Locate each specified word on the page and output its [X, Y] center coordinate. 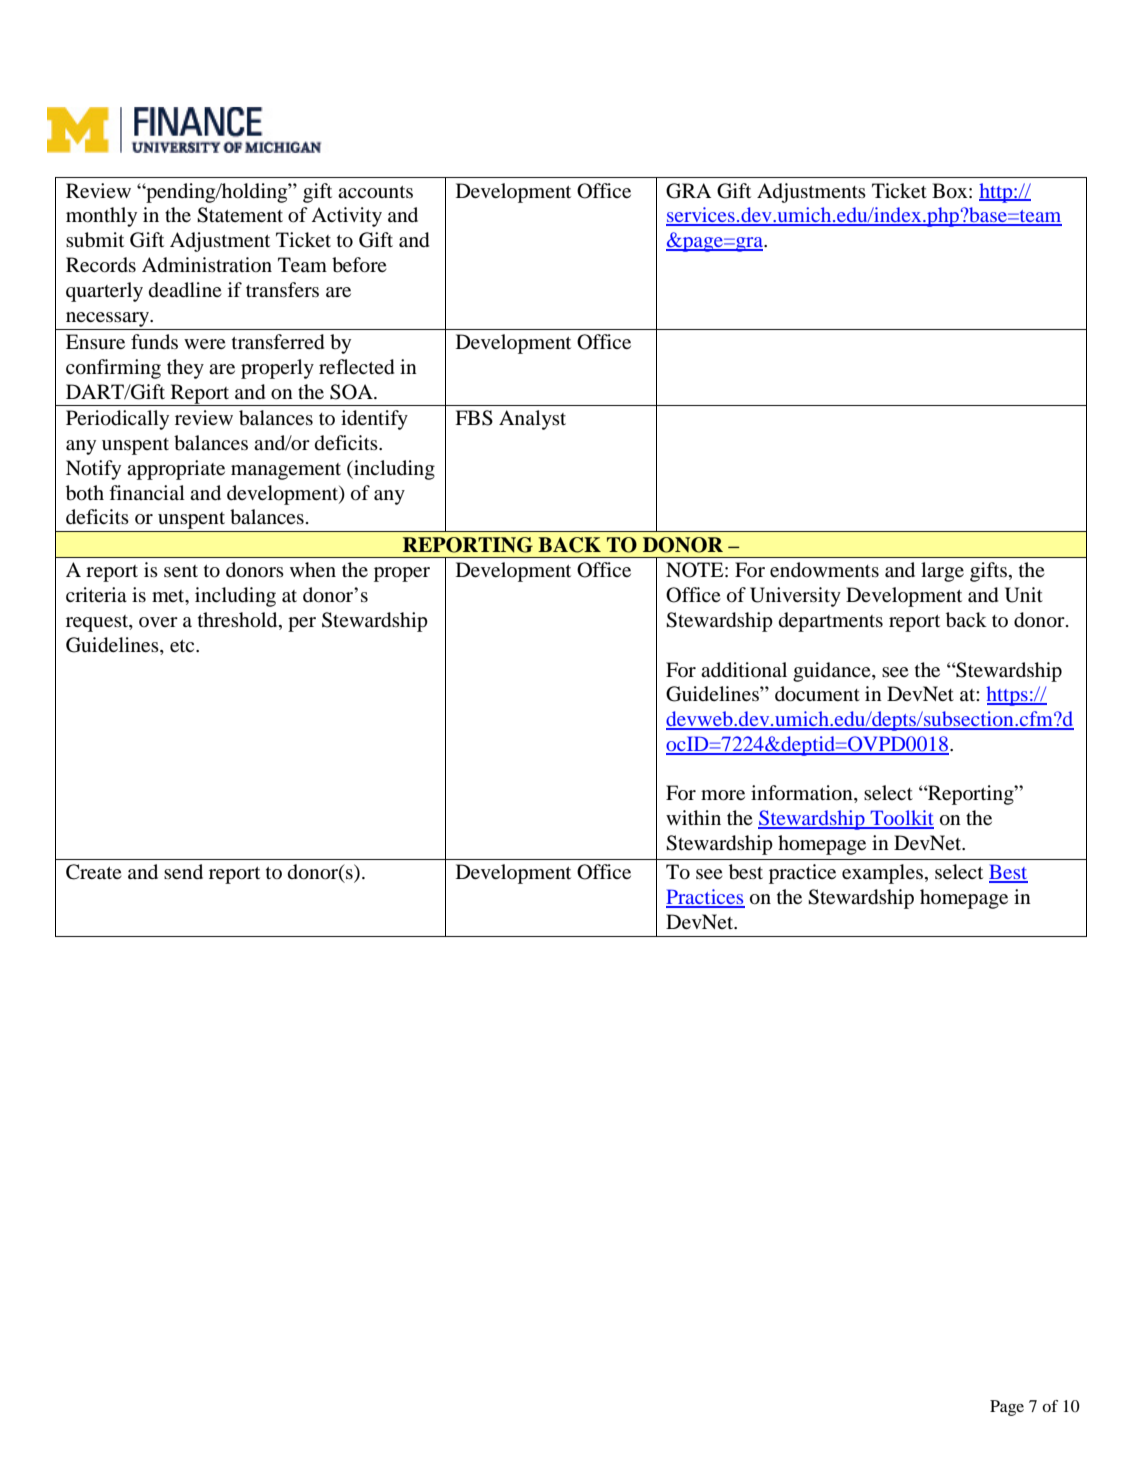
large [942, 572]
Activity [346, 217]
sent [181, 571]
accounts [375, 192]
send [183, 872]
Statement [240, 215]
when [313, 569]
